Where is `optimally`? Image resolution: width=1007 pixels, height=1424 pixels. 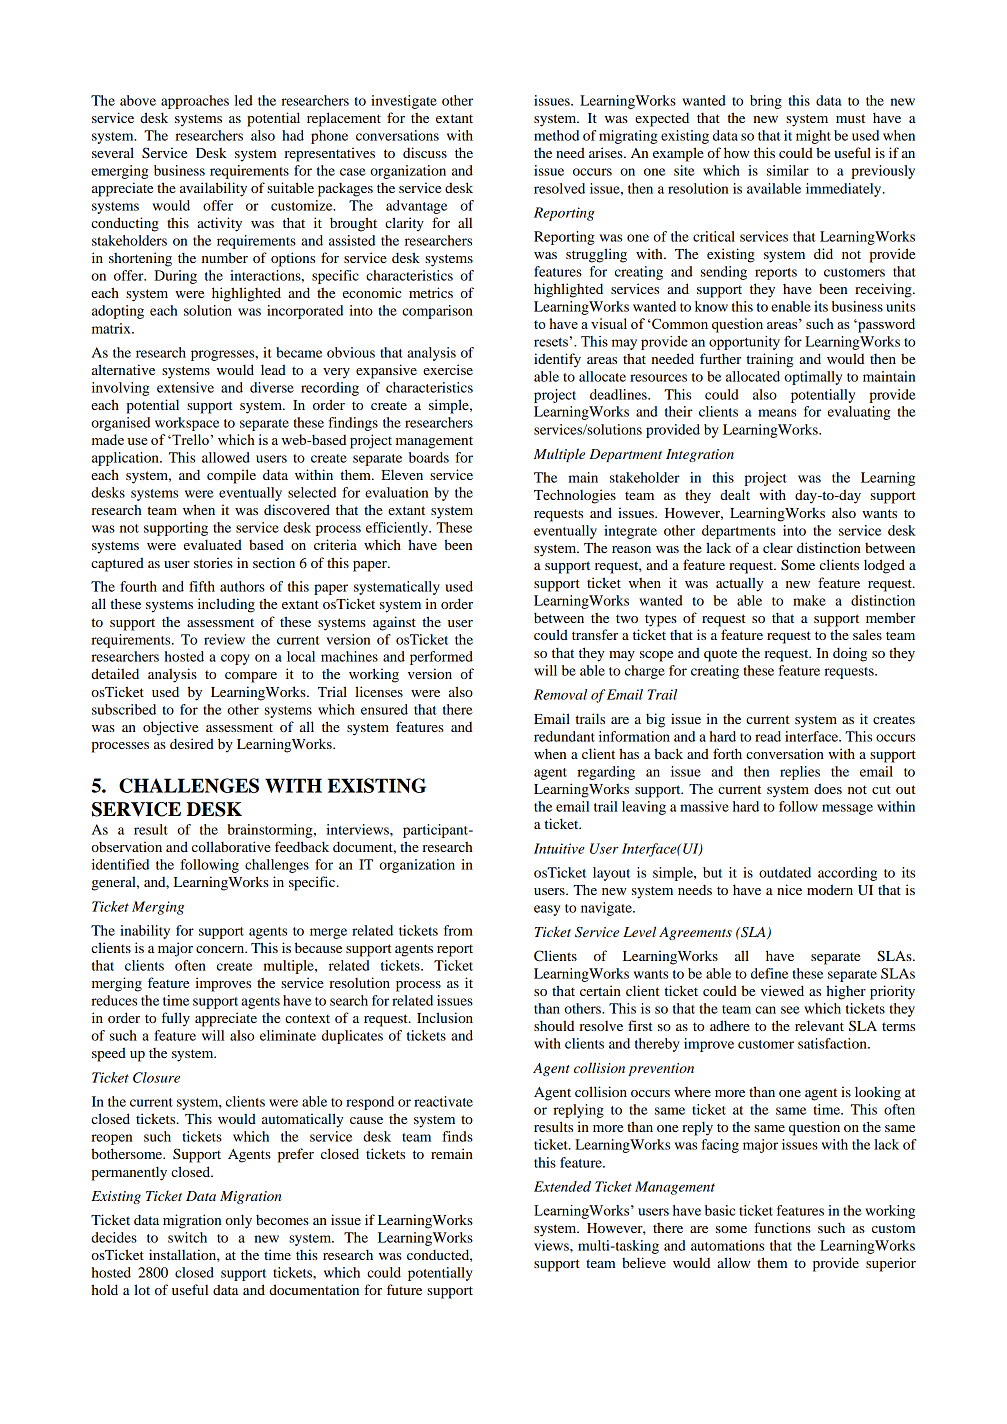 optimally is located at coordinates (813, 378).
